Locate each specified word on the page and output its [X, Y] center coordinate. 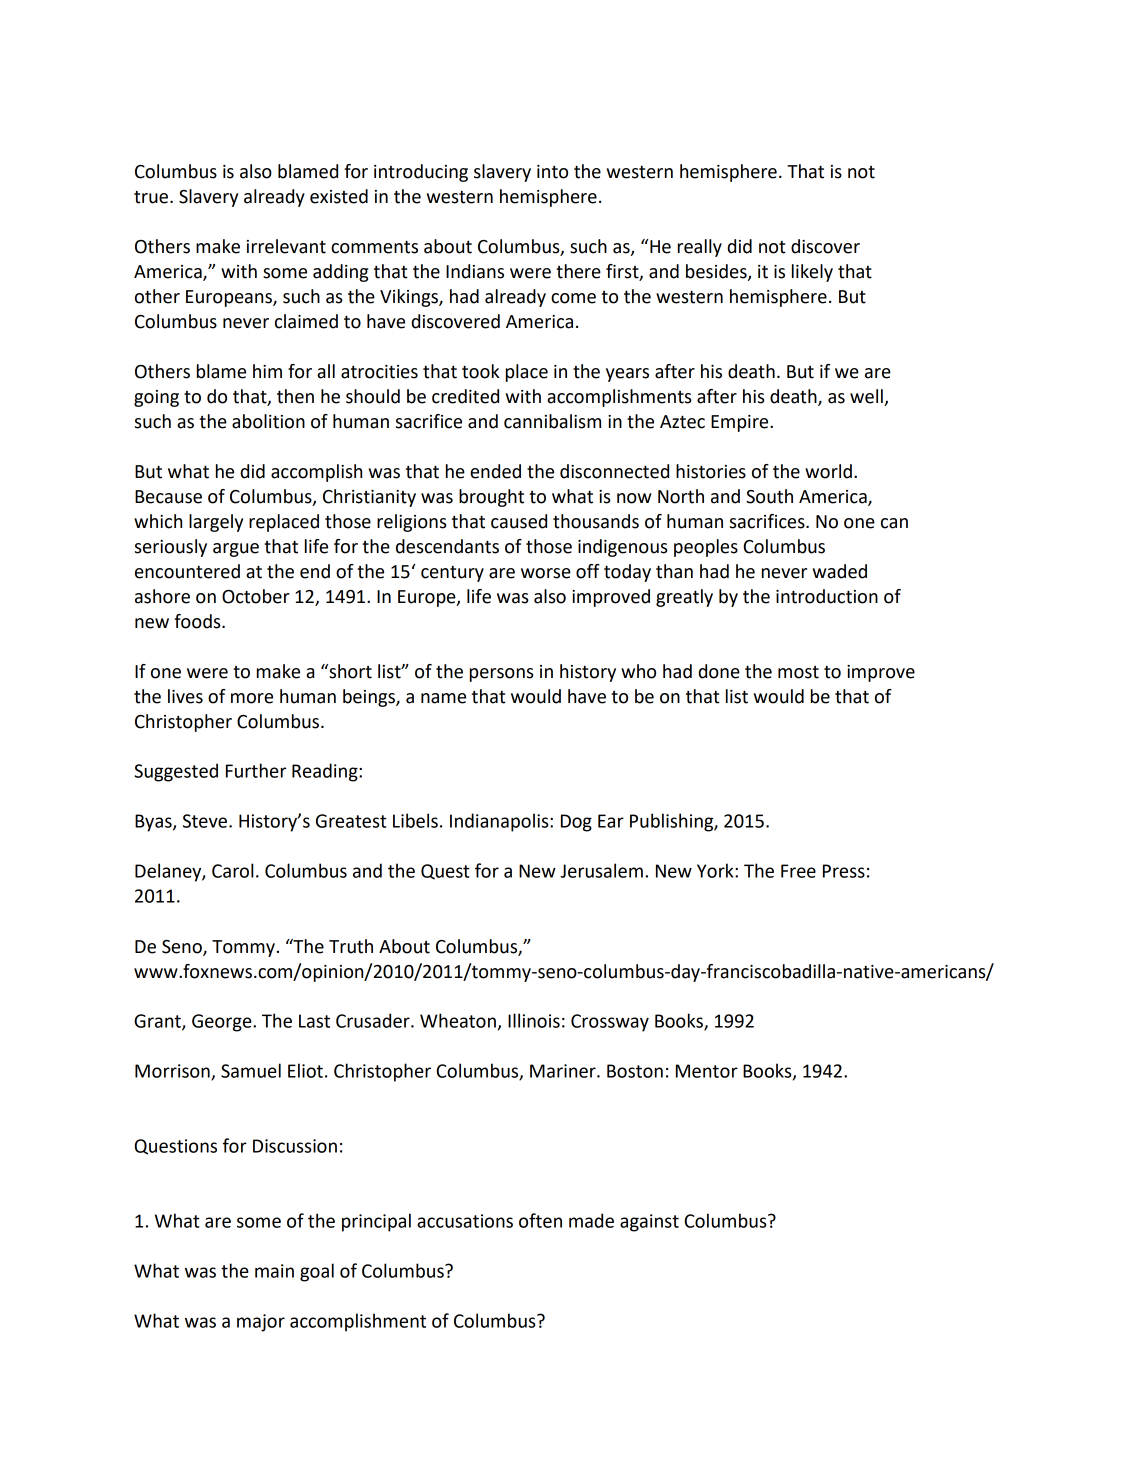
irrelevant [286, 246]
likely [812, 273]
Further [256, 770]
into [552, 172]
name [443, 698]
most [798, 672]
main [274, 1271]
